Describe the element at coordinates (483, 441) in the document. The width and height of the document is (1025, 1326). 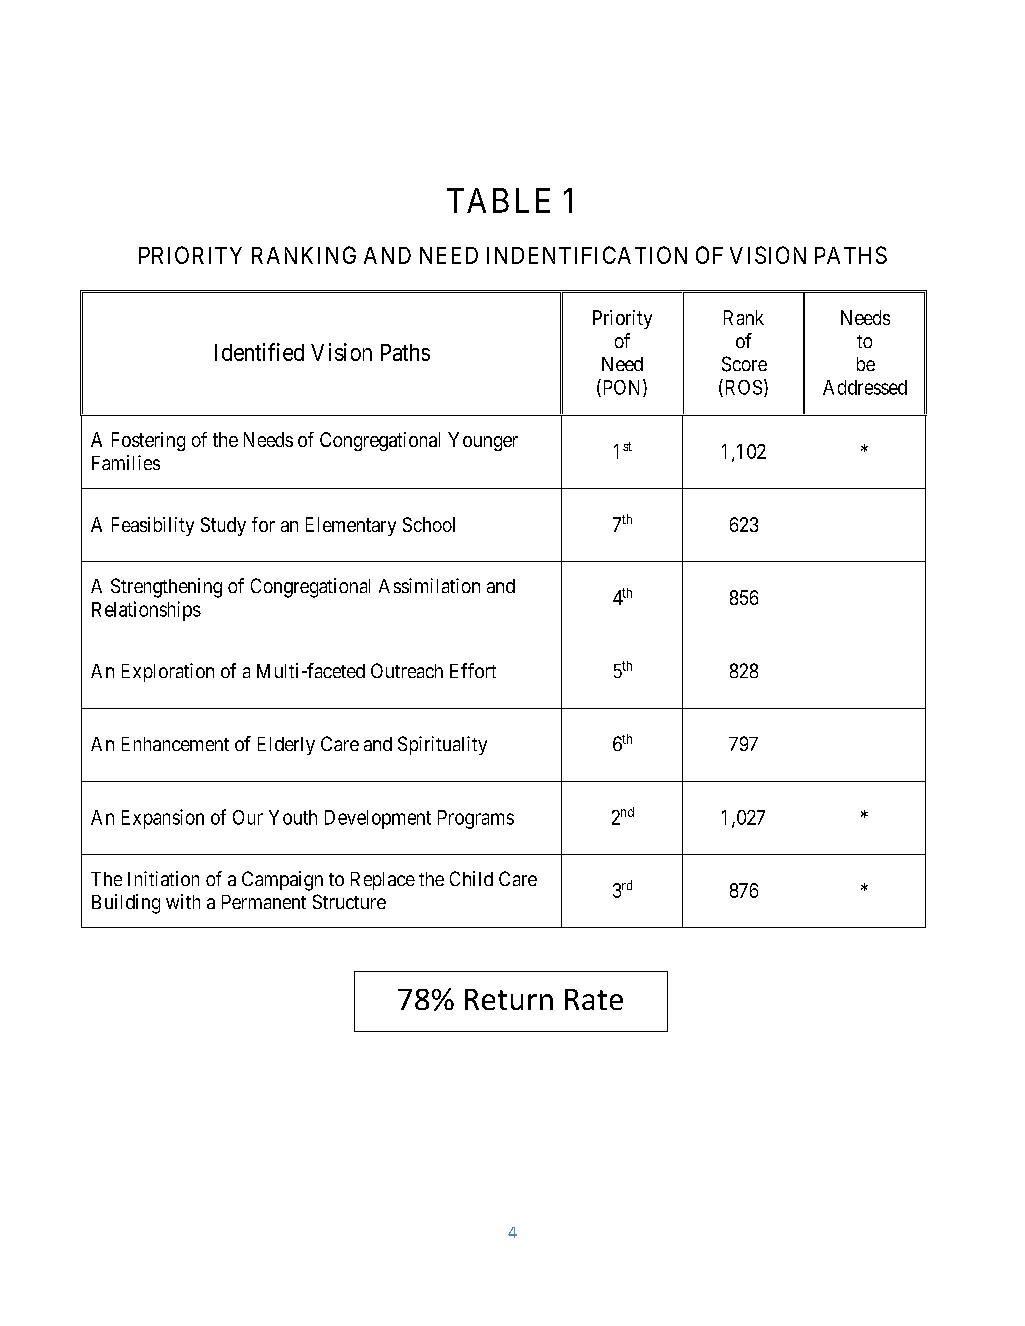
I see `Younger` at that location.
